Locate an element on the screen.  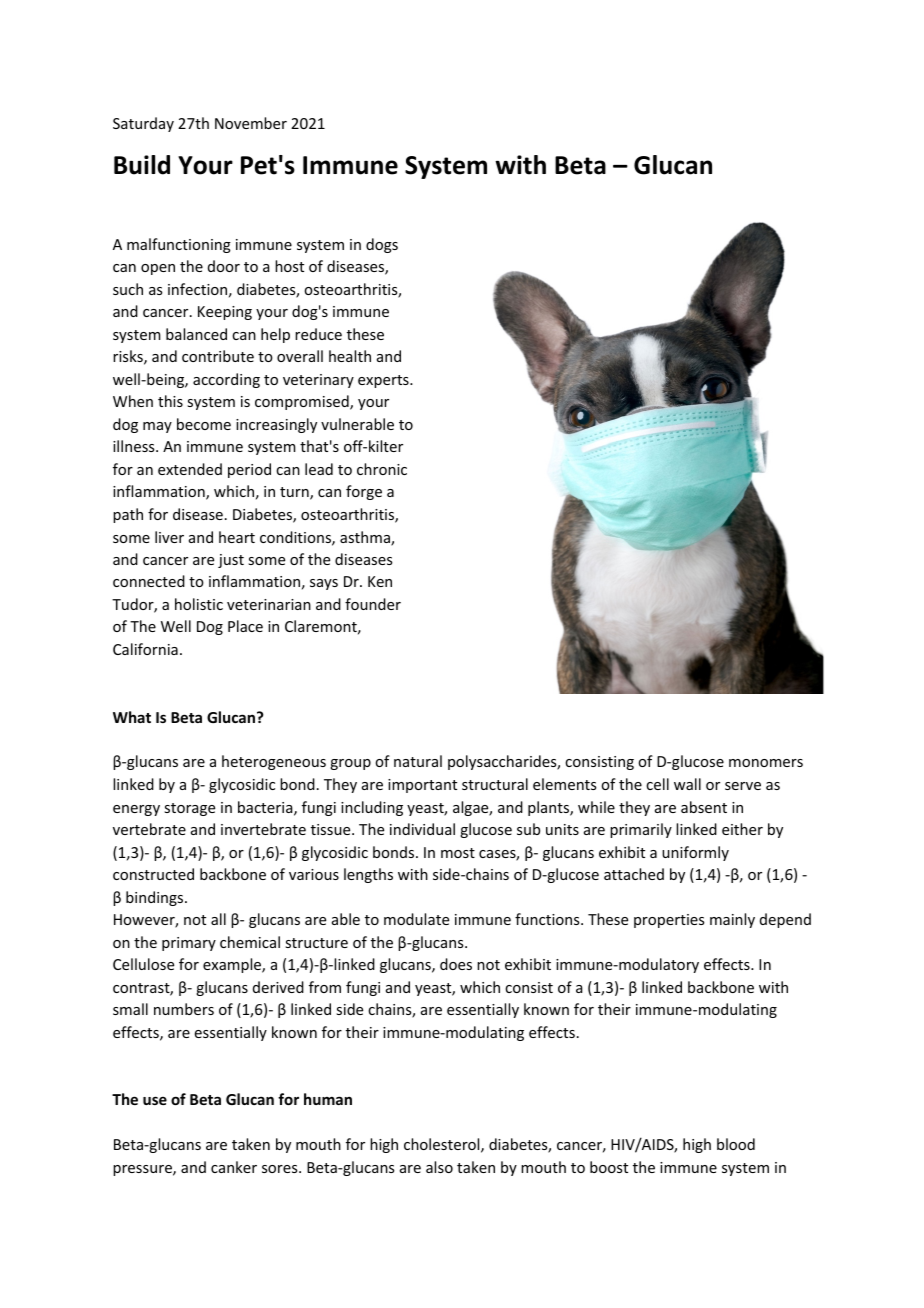
most is located at coordinates (458, 853).
